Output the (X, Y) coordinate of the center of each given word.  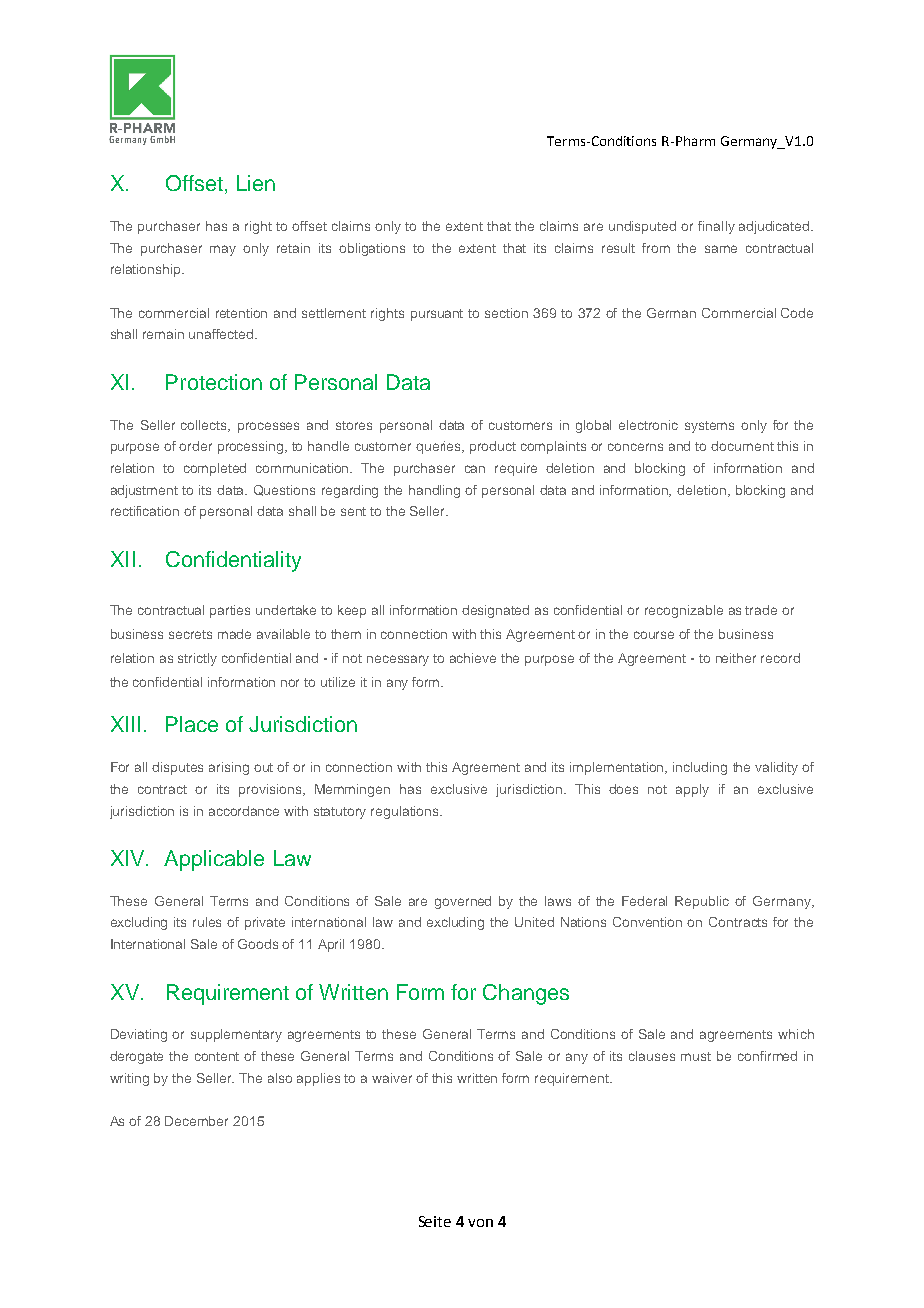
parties (230, 611)
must (696, 1056)
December (196, 1121)
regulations (406, 812)
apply (692, 790)
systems (709, 427)
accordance (244, 811)
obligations (372, 249)
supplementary (236, 1035)
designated (495, 611)
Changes (526, 994)
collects (205, 426)
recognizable (684, 611)
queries (440, 447)
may (223, 250)
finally (716, 227)
